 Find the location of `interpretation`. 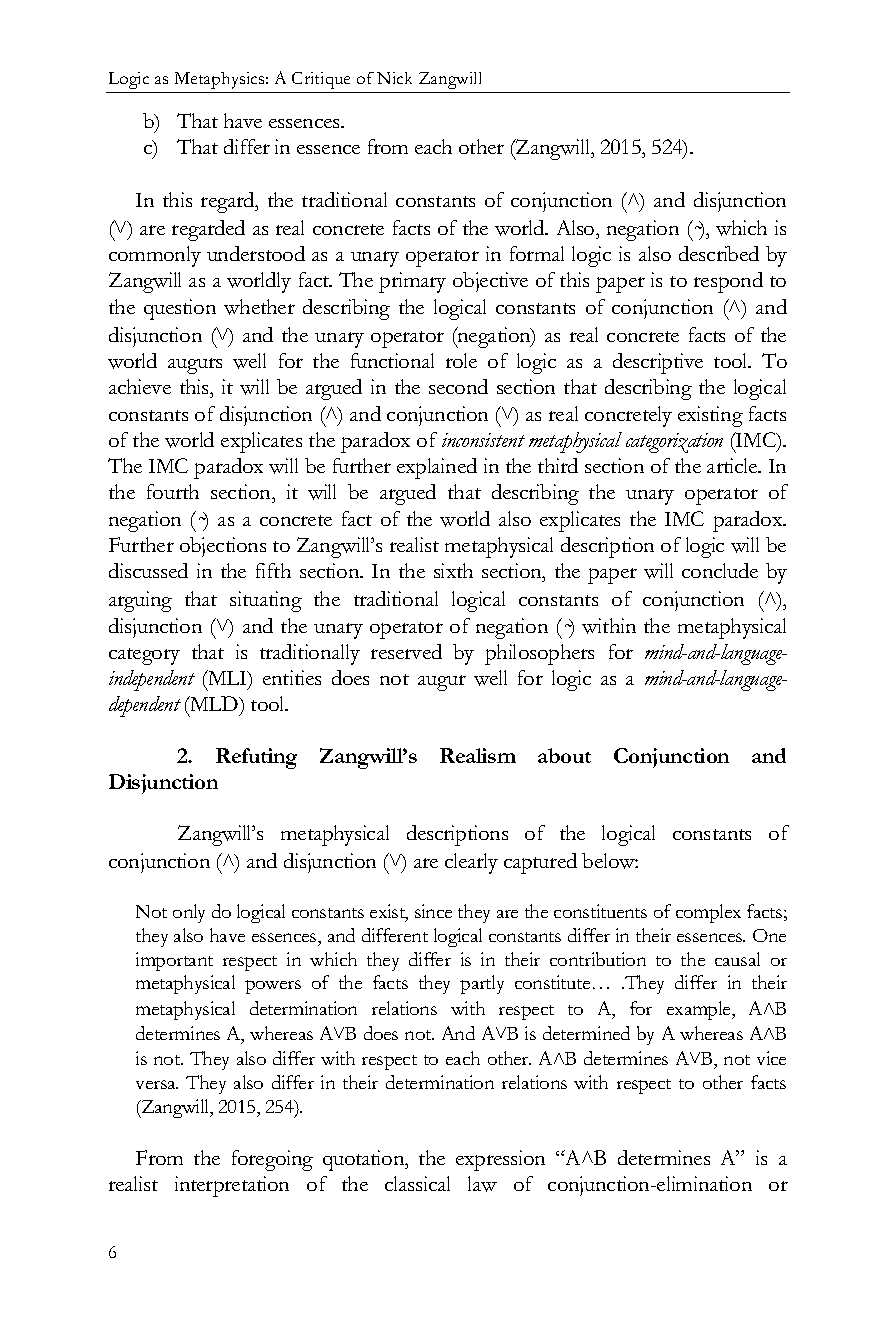

interpretation is located at coordinates (232, 1186).
